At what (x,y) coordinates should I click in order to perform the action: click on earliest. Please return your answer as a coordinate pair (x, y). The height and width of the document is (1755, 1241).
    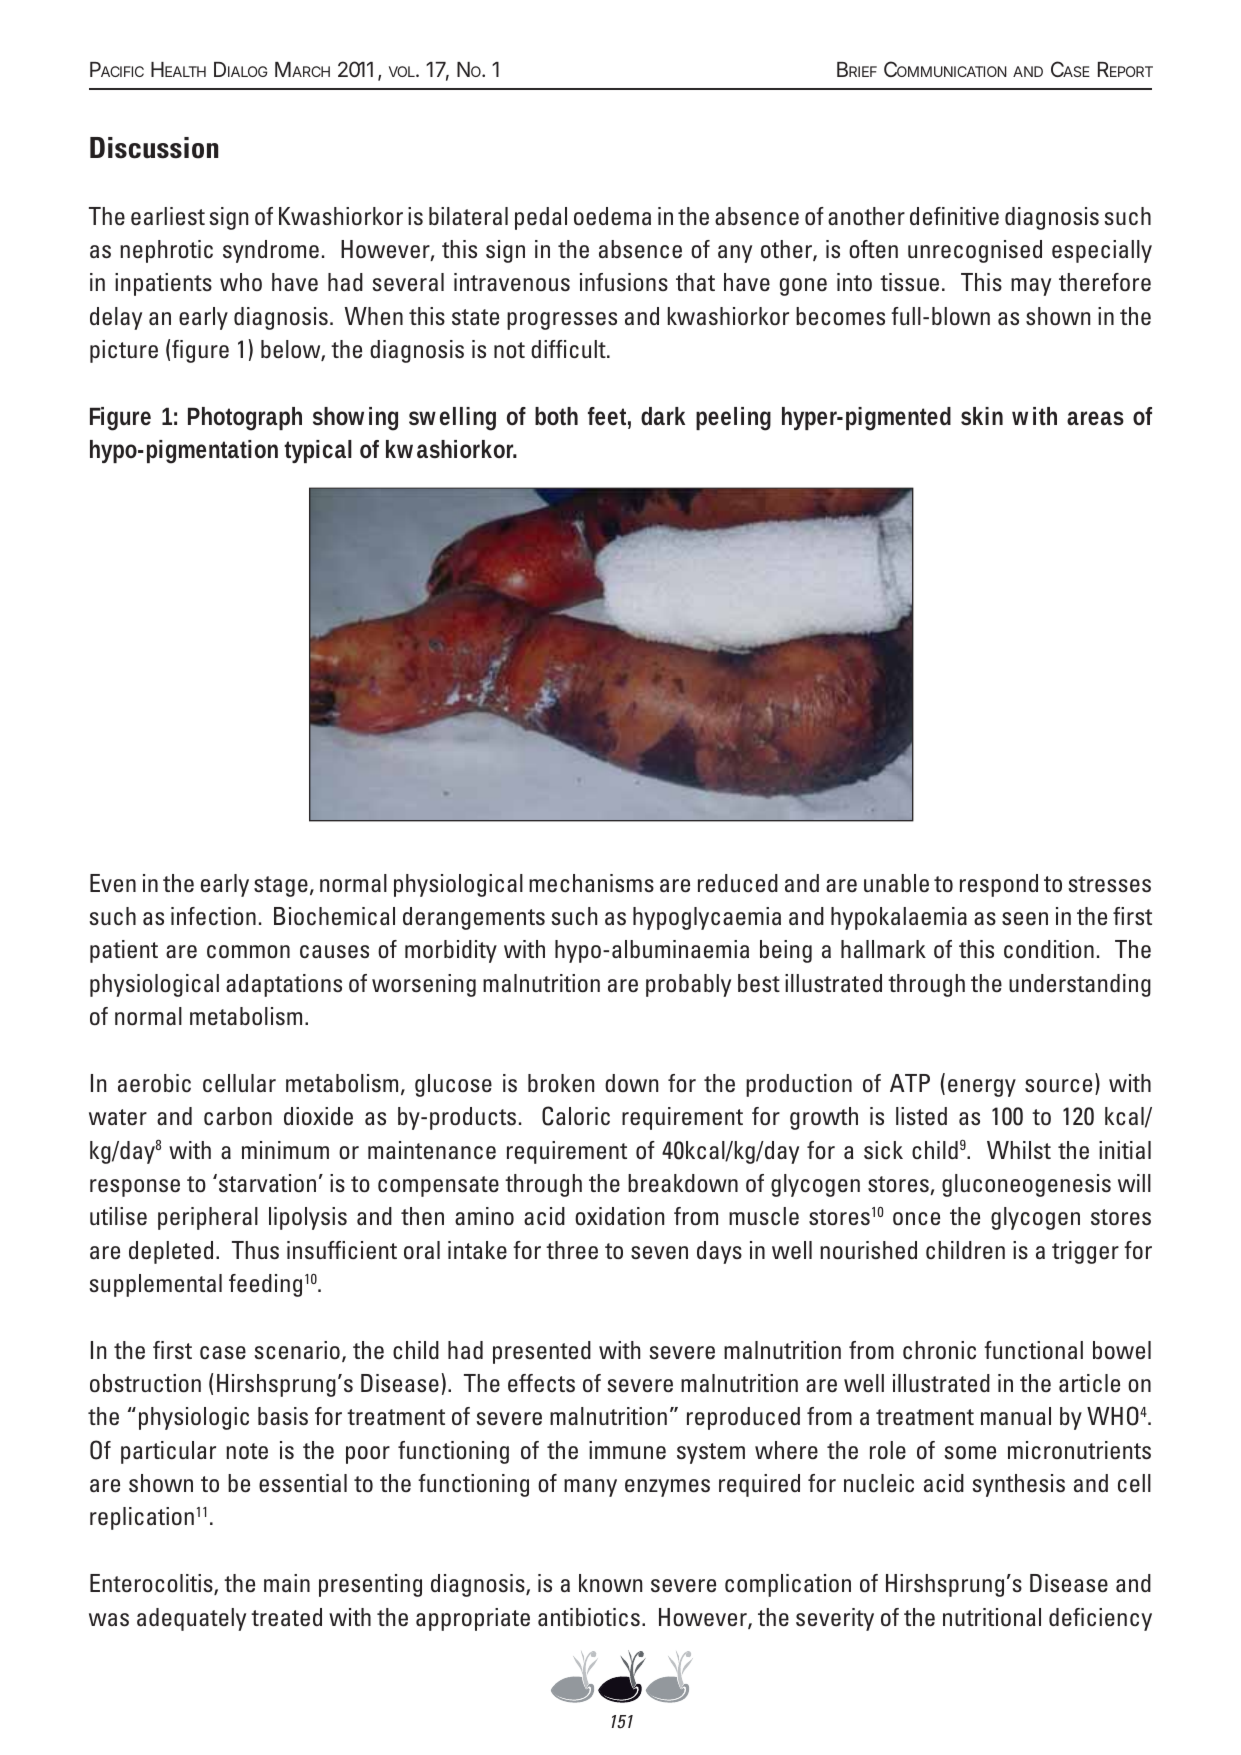
    Looking at the image, I should click on (168, 216).
